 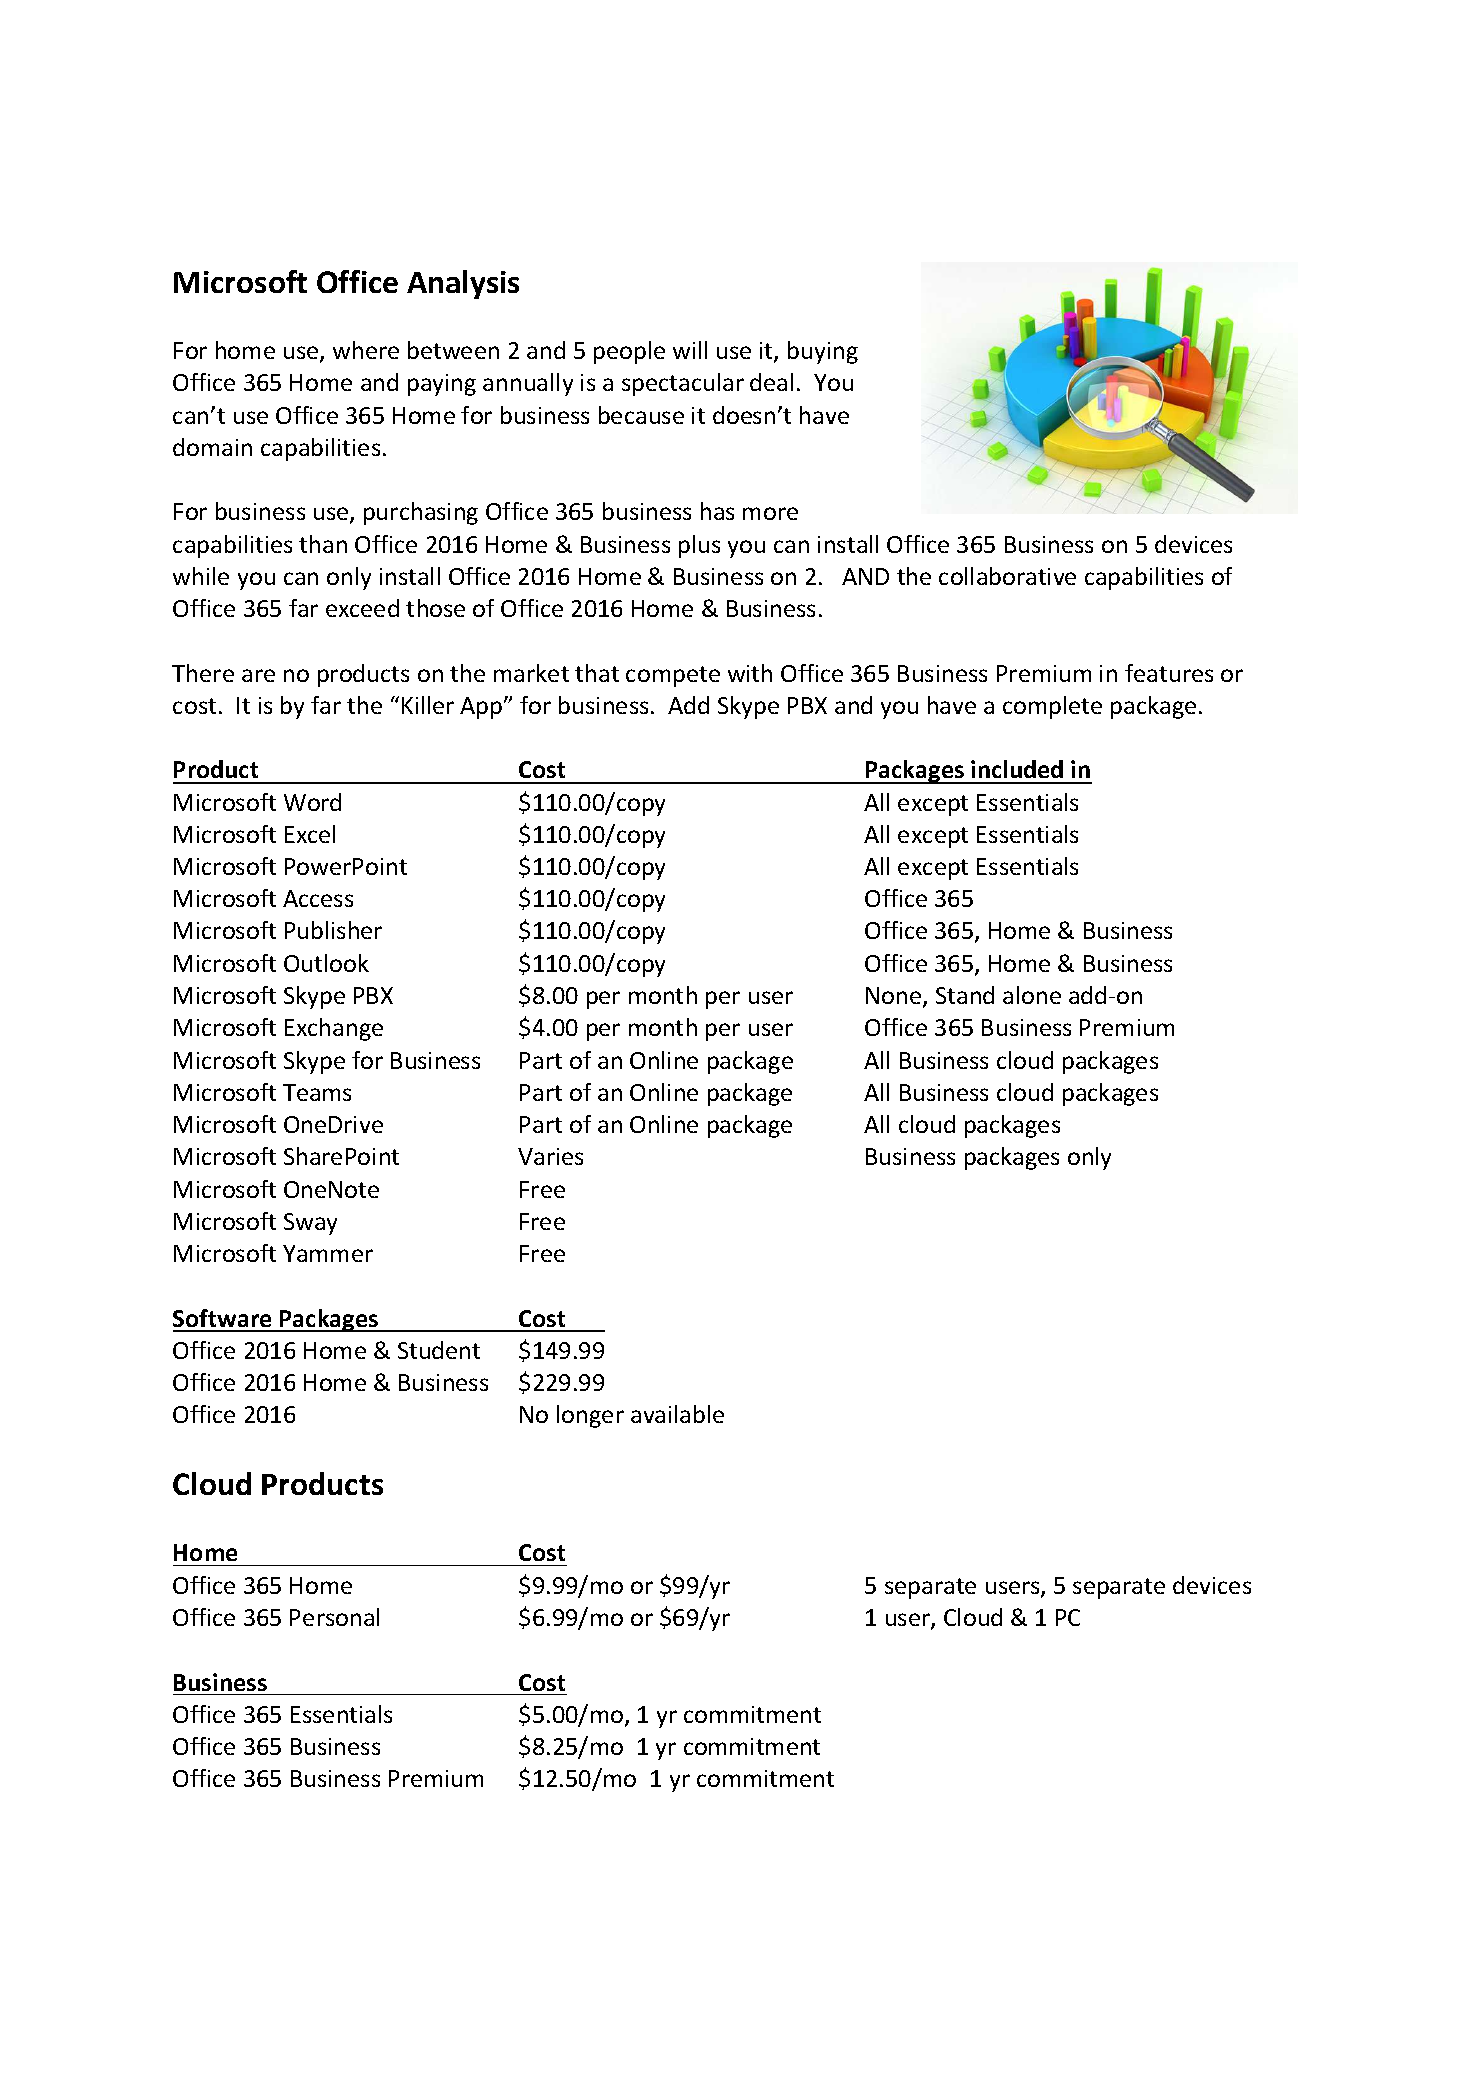 What do you see at coordinates (673, 676) in the screenshot?
I see `compete` at bounding box center [673, 676].
